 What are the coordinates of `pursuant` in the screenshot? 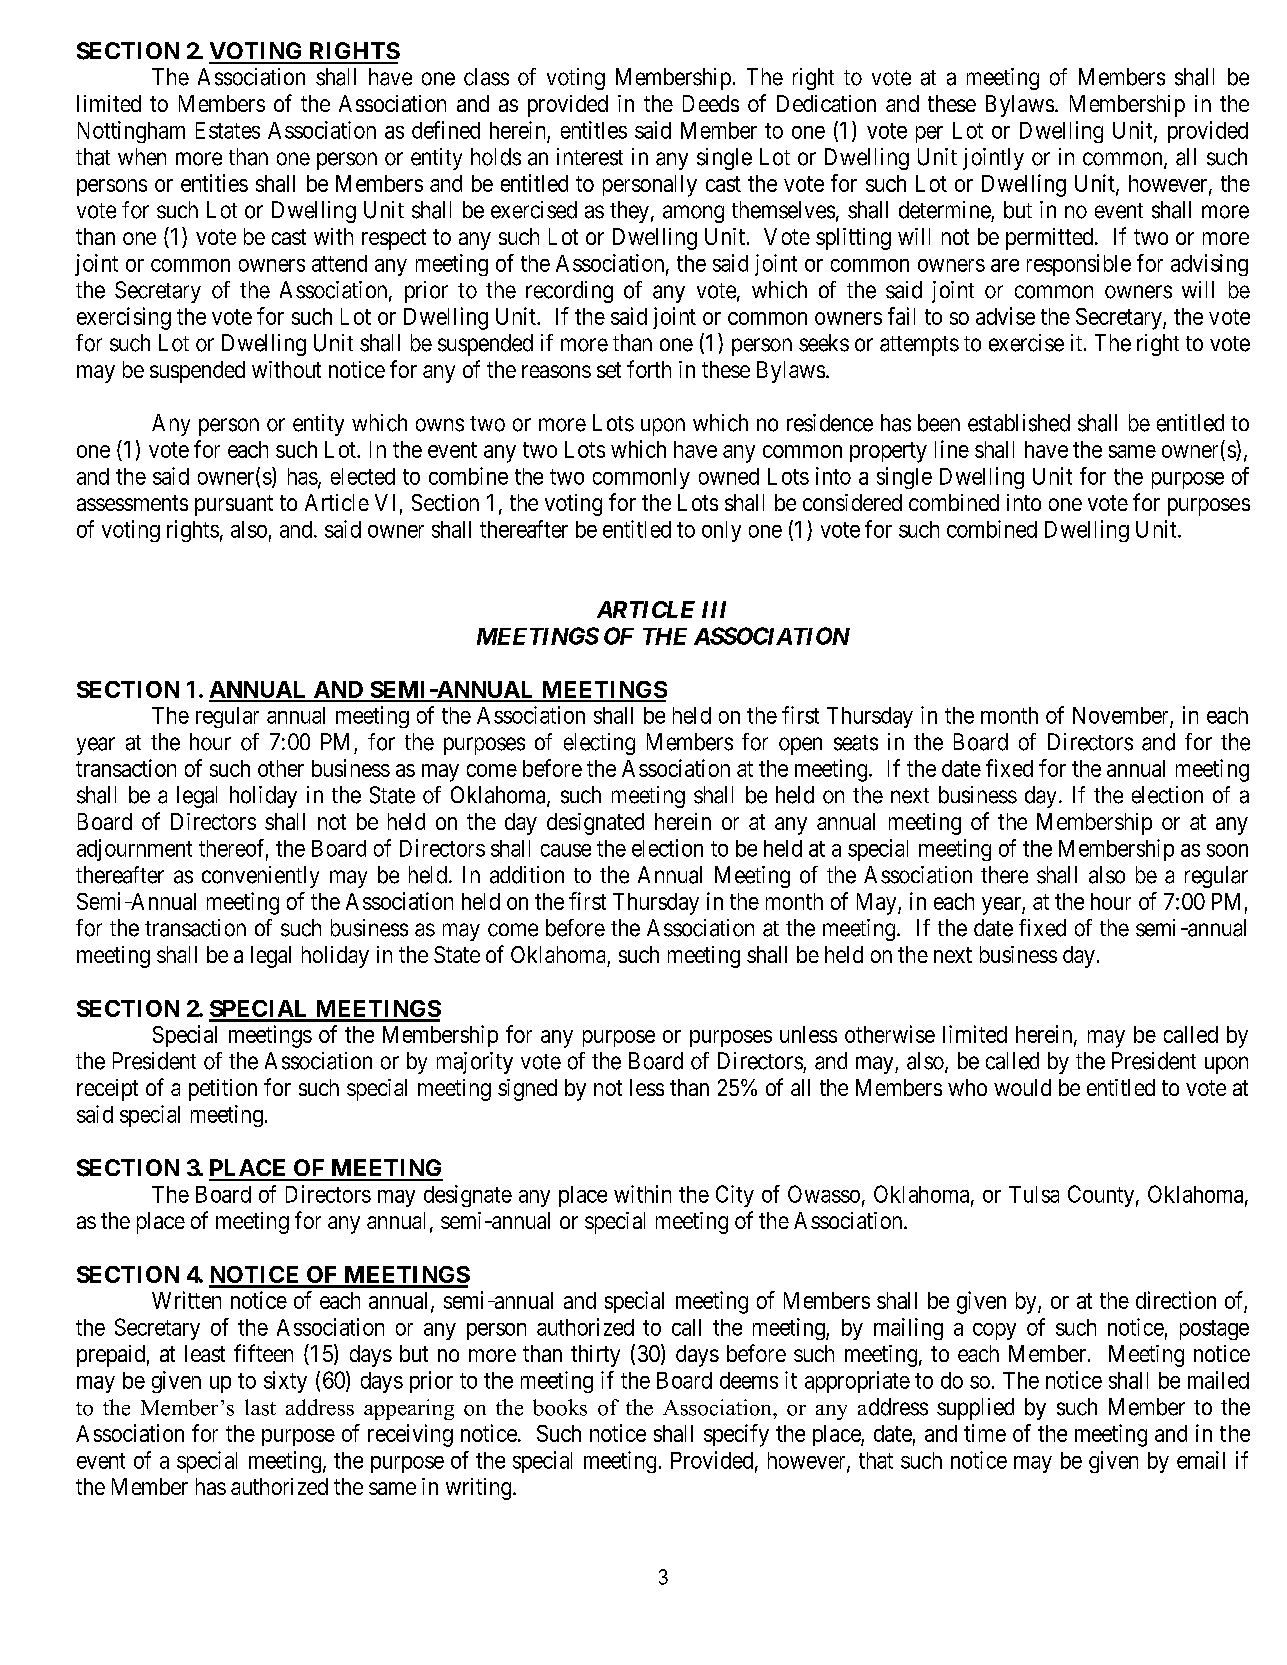 It's located at (234, 505).
